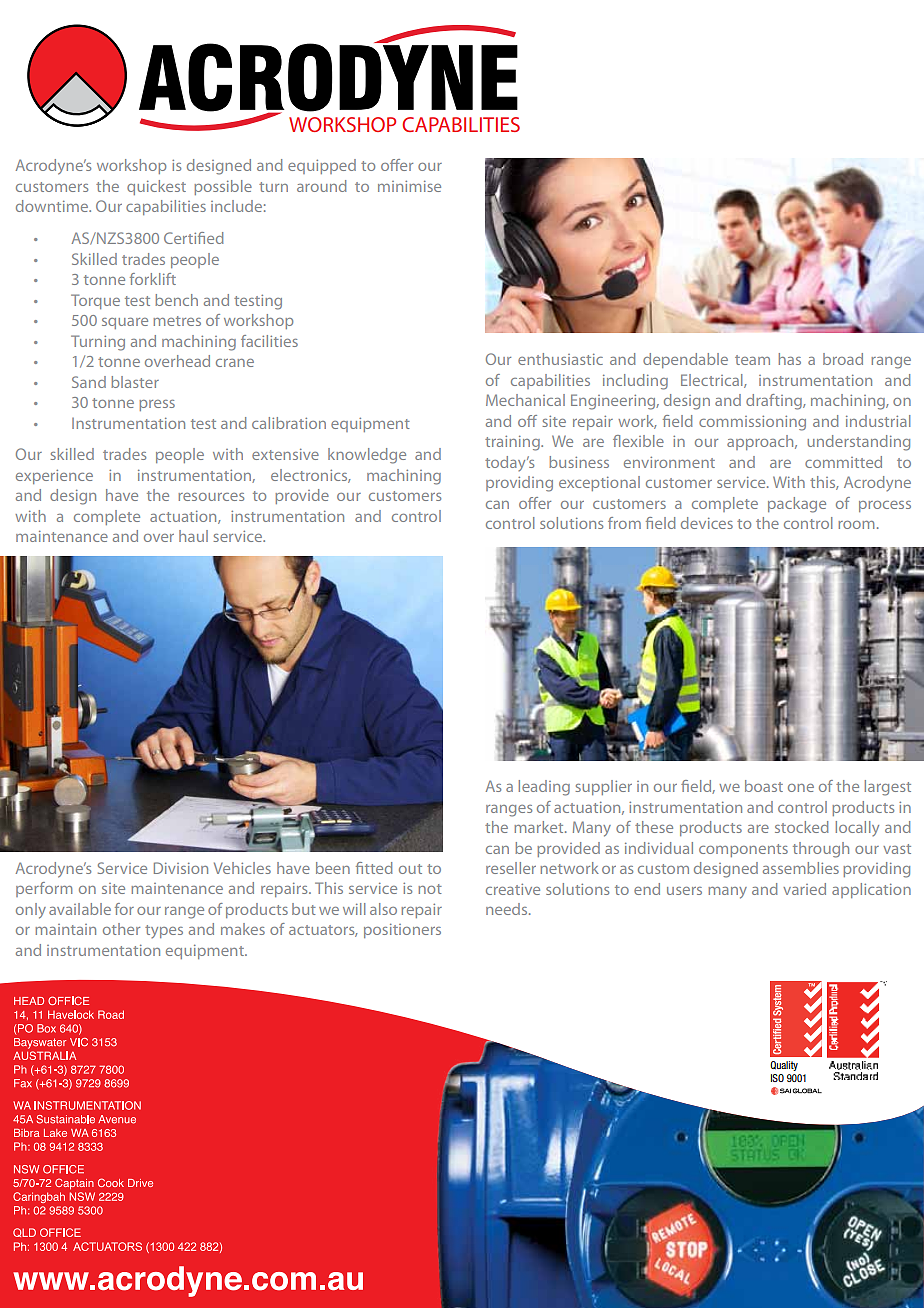 The width and height of the screenshot is (924, 1308). What do you see at coordinates (624, 523) in the screenshot?
I see `from` at bounding box center [624, 523].
